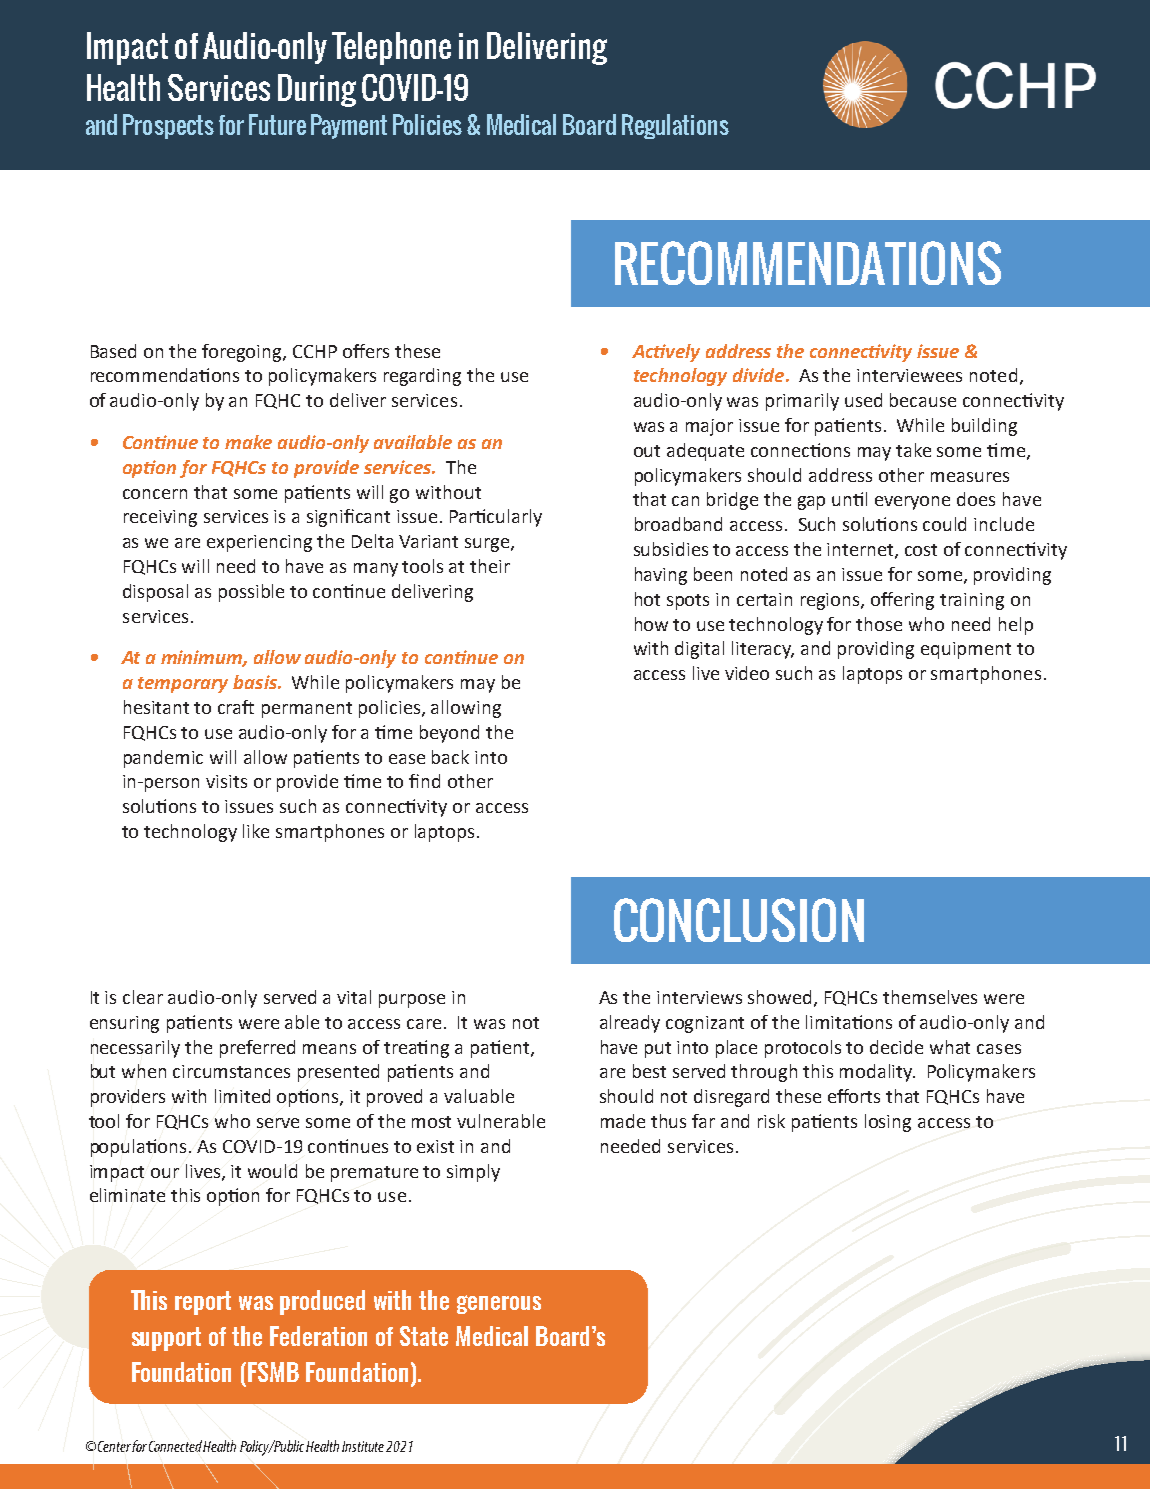  Describe the element at coordinates (966, 650) in the screenshot. I see `equipment` at that location.
